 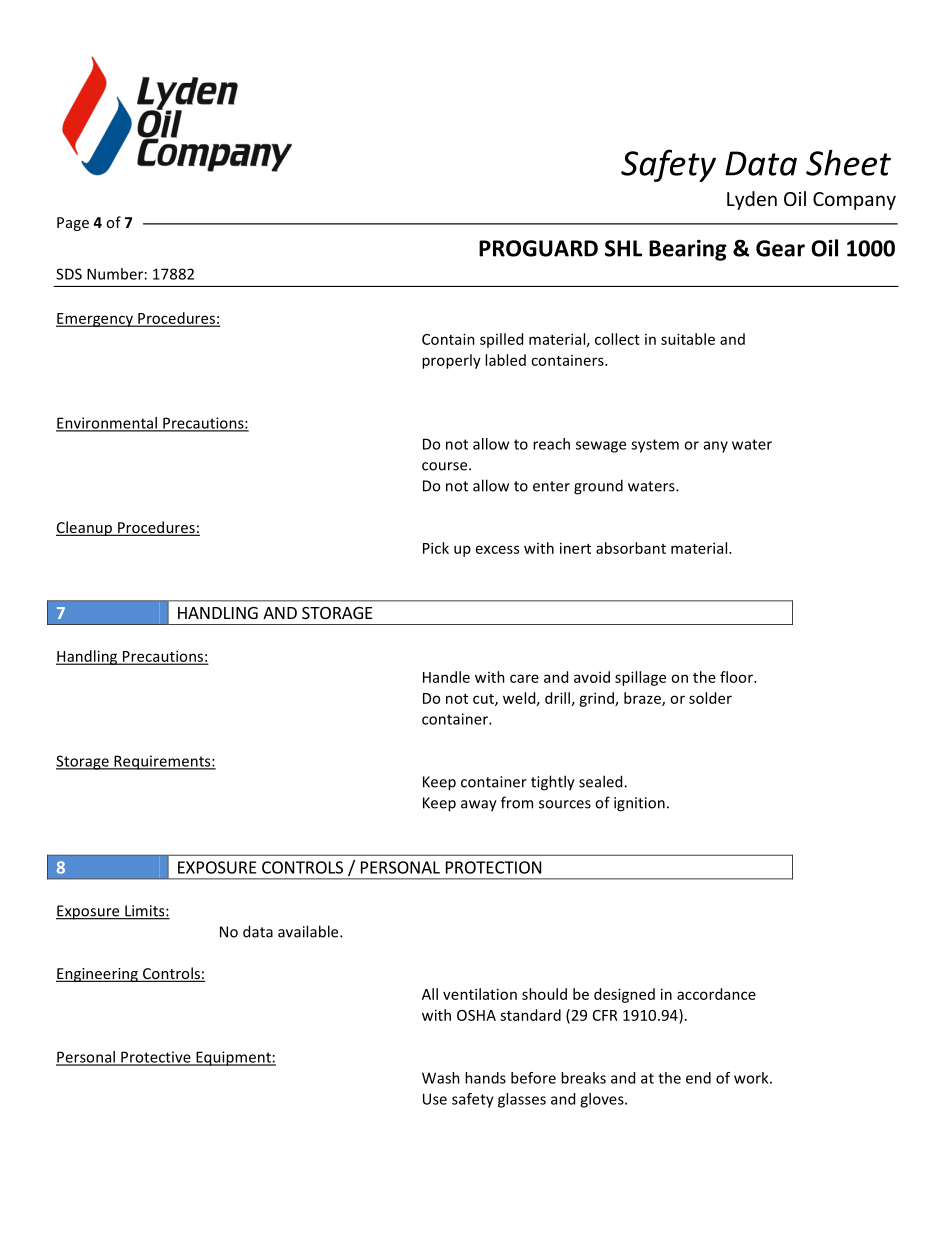 I want to click on PROGUARD, so click(x=538, y=248).
